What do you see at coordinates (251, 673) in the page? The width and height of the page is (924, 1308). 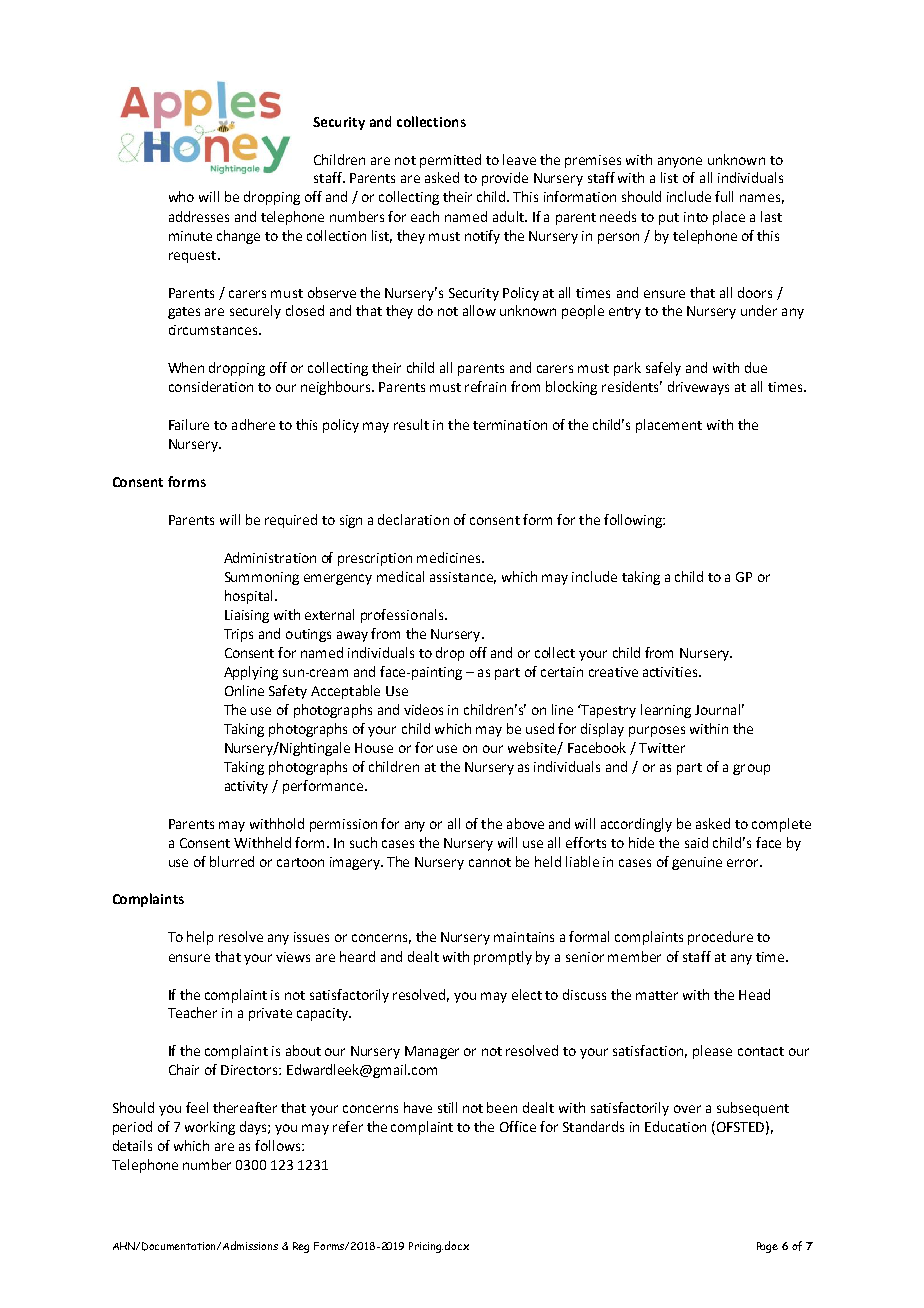 I see `Applying` at bounding box center [251, 673].
